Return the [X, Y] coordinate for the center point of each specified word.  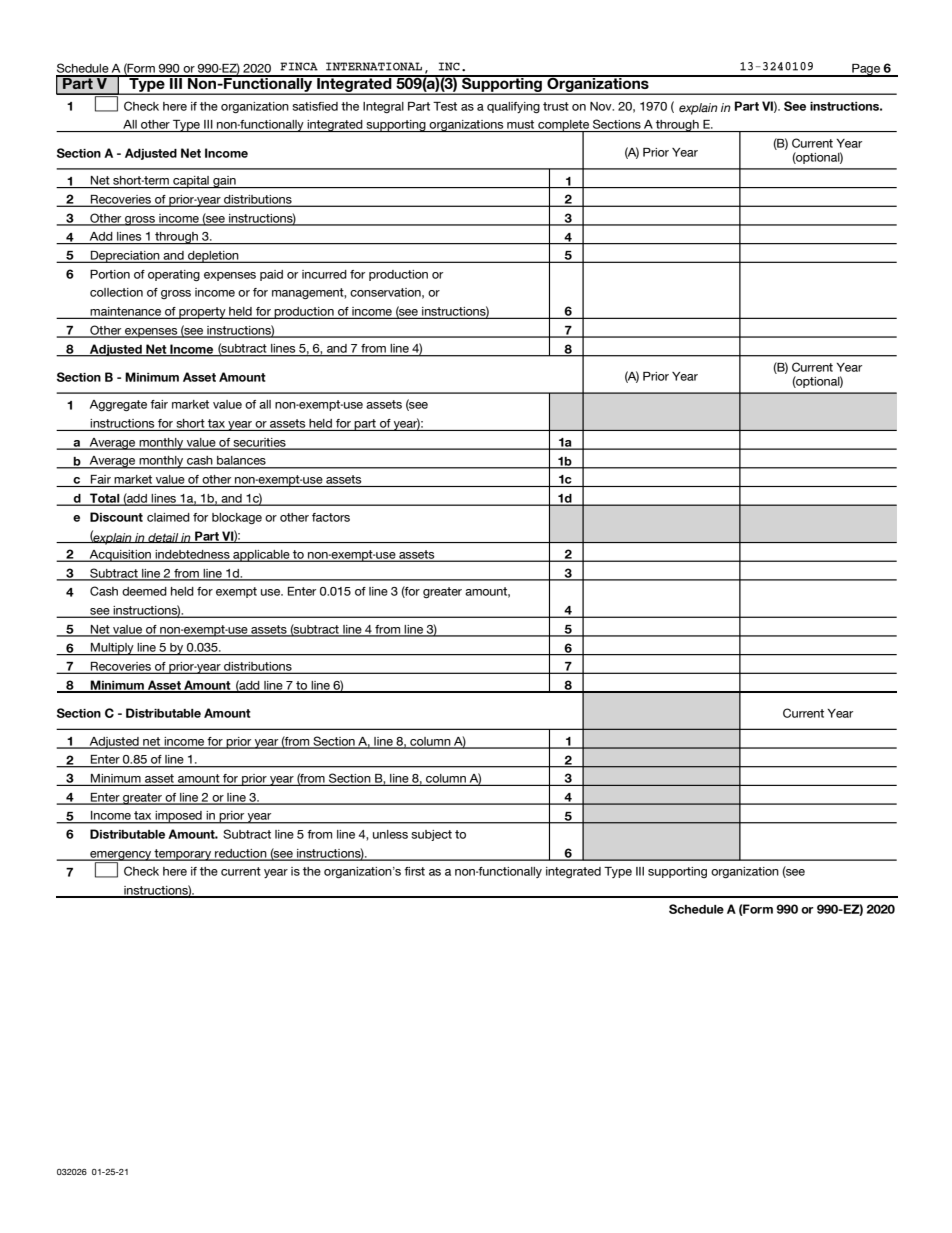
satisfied [315, 106]
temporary [183, 855]
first [414, 871]
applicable [261, 556]
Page [866, 70]
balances [241, 462]
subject [431, 835]
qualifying [513, 107]
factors [331, 517]
